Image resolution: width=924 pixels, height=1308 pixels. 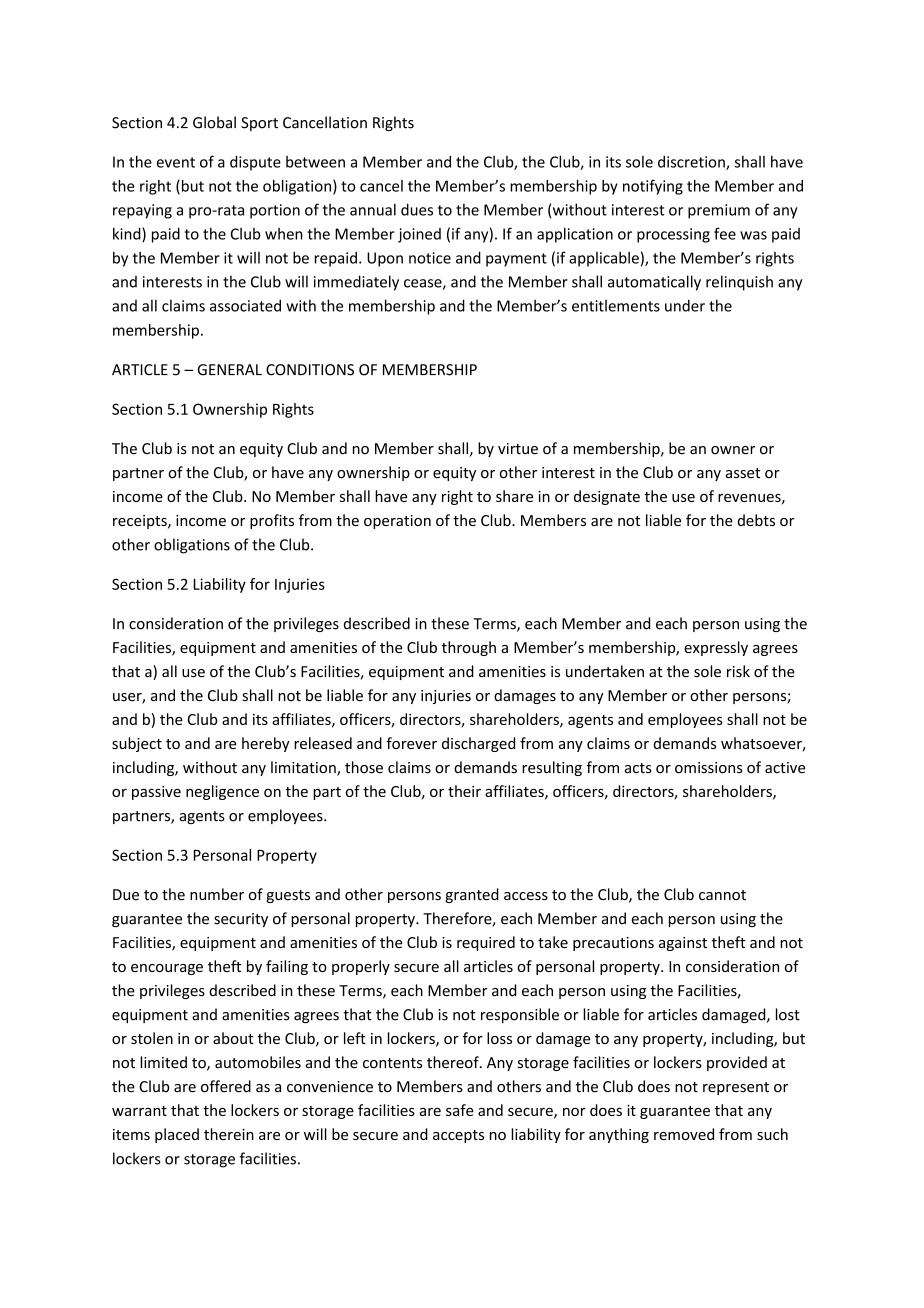 I want to click on through, so click(x=469, y=648).
